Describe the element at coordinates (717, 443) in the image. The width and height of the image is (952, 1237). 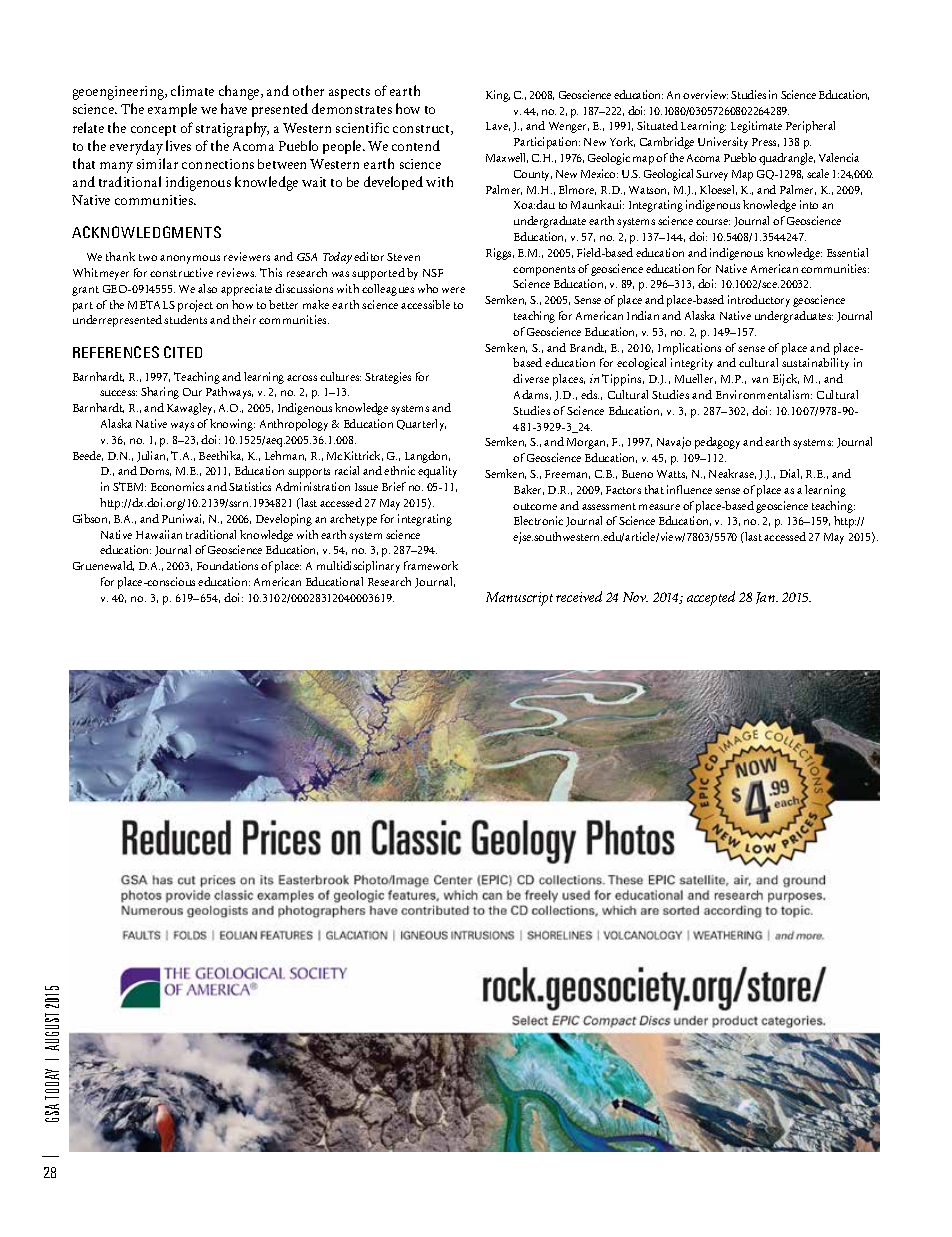
I see `pedagogy` at that location.
